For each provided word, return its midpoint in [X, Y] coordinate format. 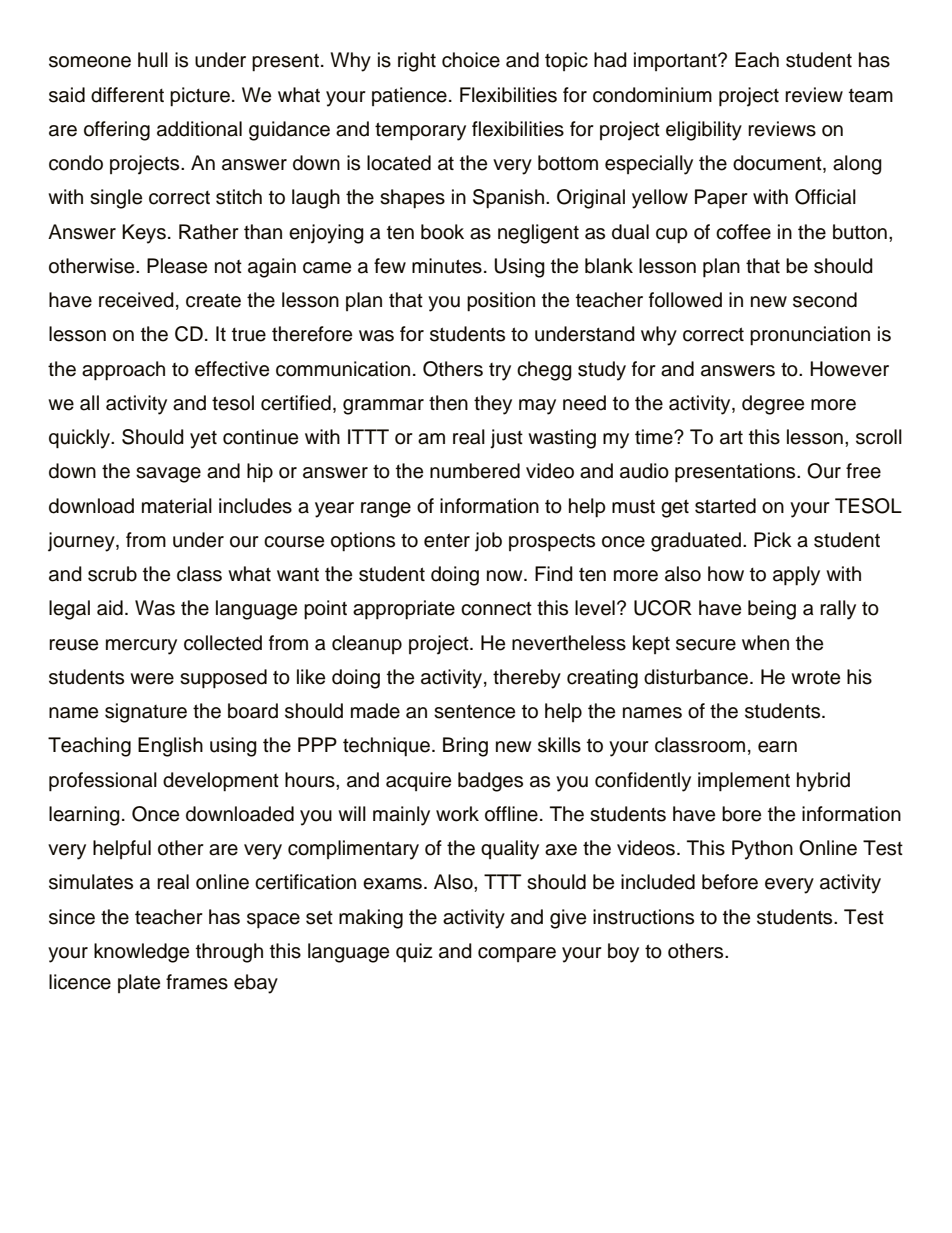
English [170, 747]
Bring [465, 747]
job [488, 542]
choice [471, 60]
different [127, 95]
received [136, 300]
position [501, 302]
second [825, 300]
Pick [773, 540]
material [177, 506]
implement [744, 782]
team [871, 96]
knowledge [141, 953]
